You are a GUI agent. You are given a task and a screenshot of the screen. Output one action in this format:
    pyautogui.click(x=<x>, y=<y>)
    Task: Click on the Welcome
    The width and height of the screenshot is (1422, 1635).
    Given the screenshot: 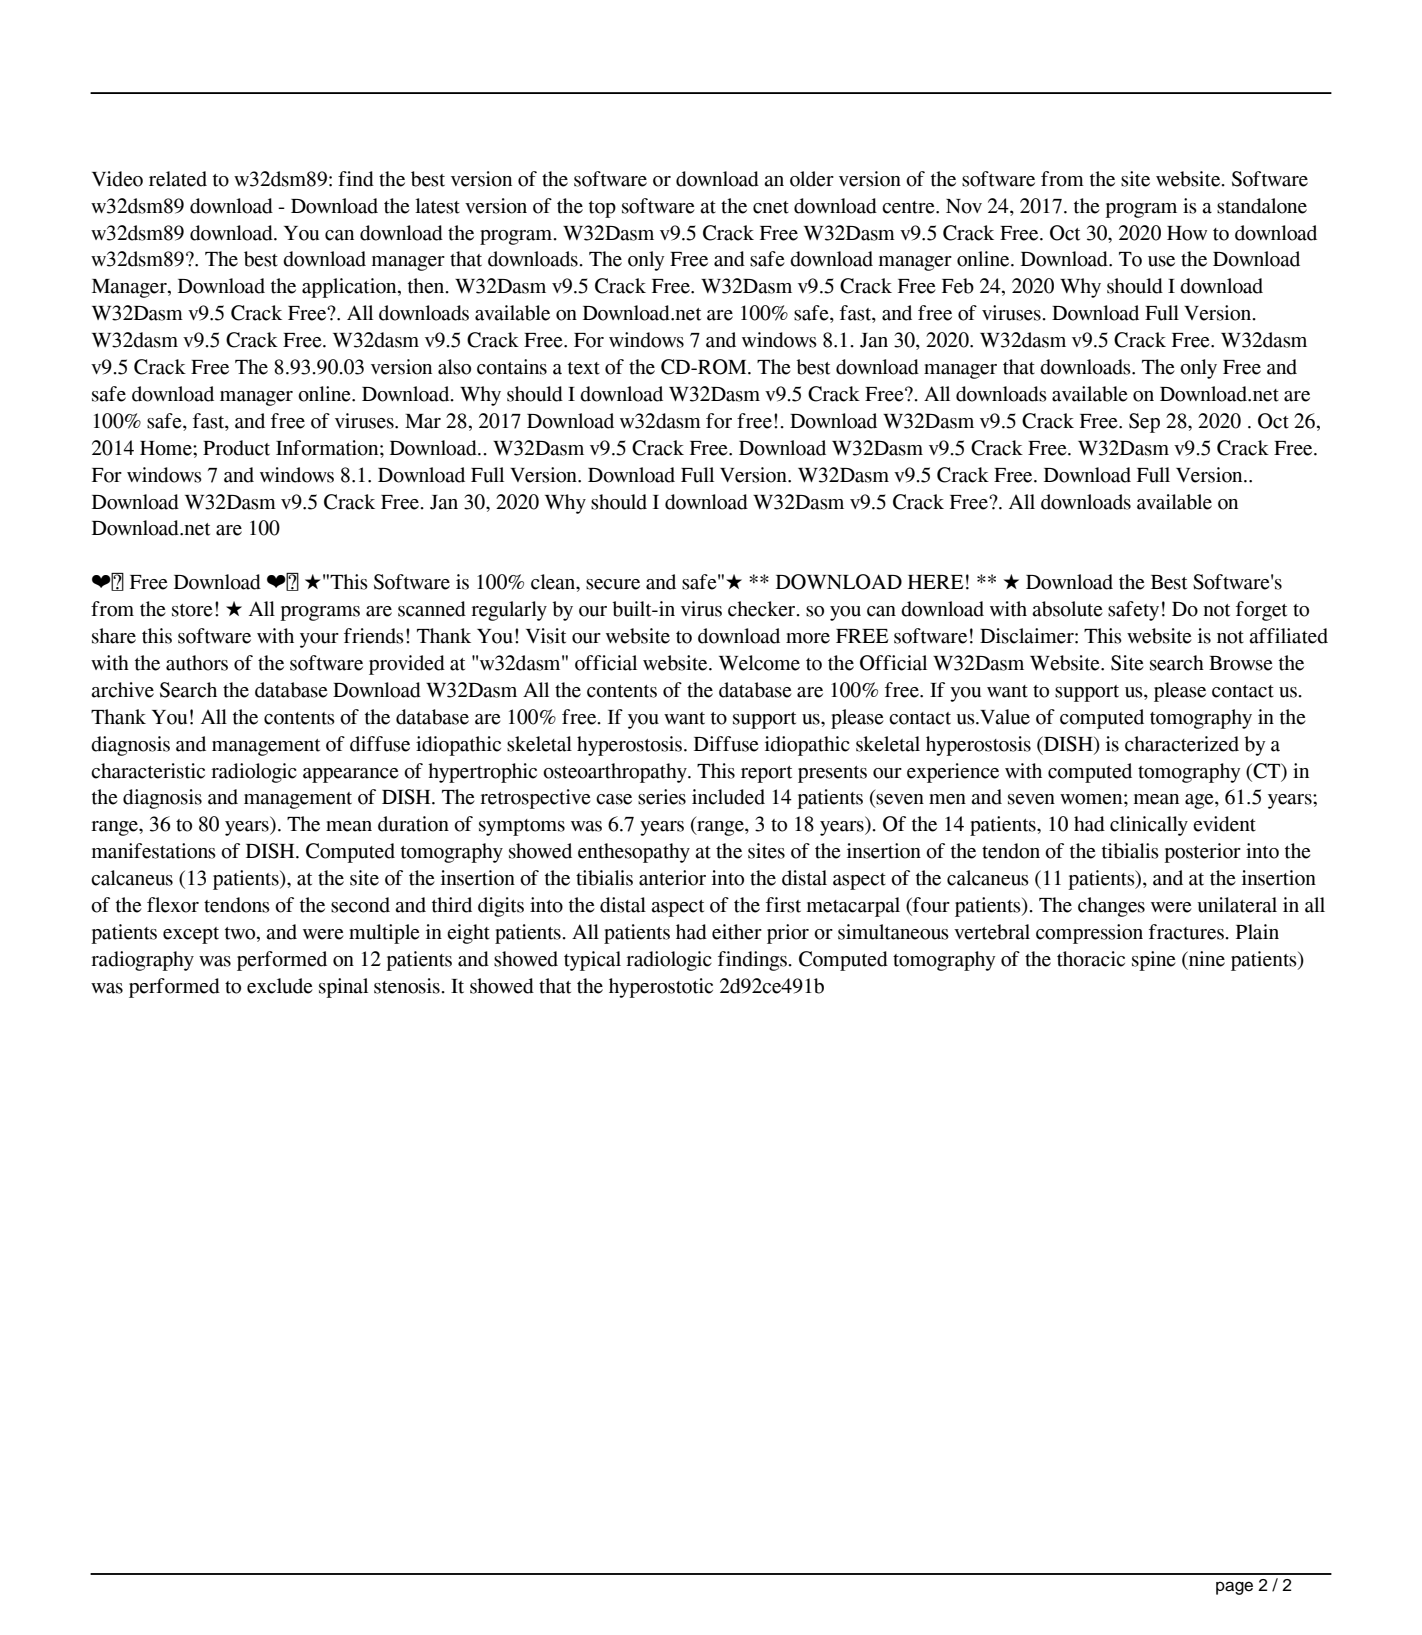 What is the action you would take?
    pyautogui.click(x=759, y=663)
